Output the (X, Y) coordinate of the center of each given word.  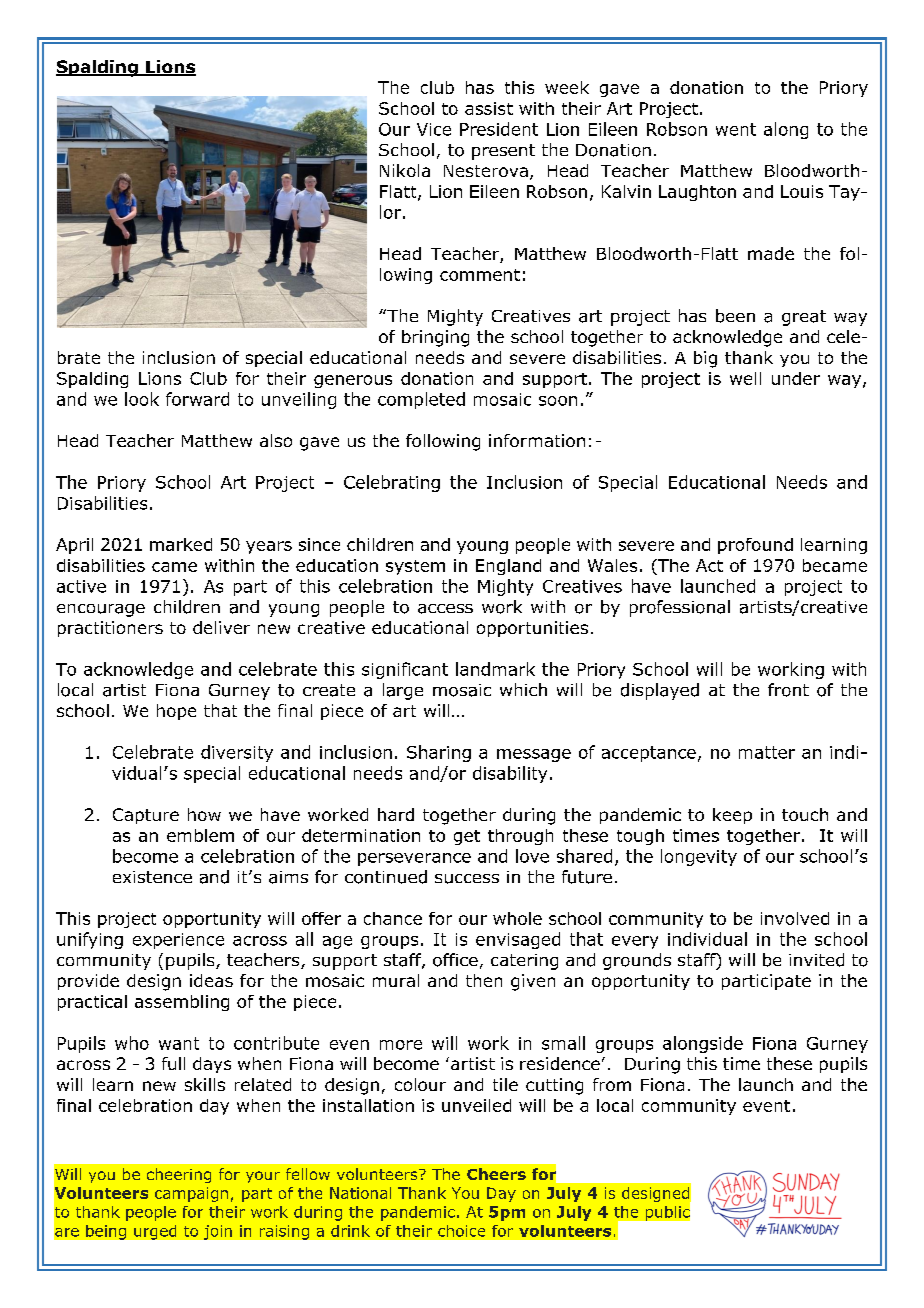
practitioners (110, 629)
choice (461, 1231)
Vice (434, 129)
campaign (191, 1194)
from (612, 1084)
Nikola (405, 170)
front (788, 690)
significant (405, 670)
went (736, 129)
